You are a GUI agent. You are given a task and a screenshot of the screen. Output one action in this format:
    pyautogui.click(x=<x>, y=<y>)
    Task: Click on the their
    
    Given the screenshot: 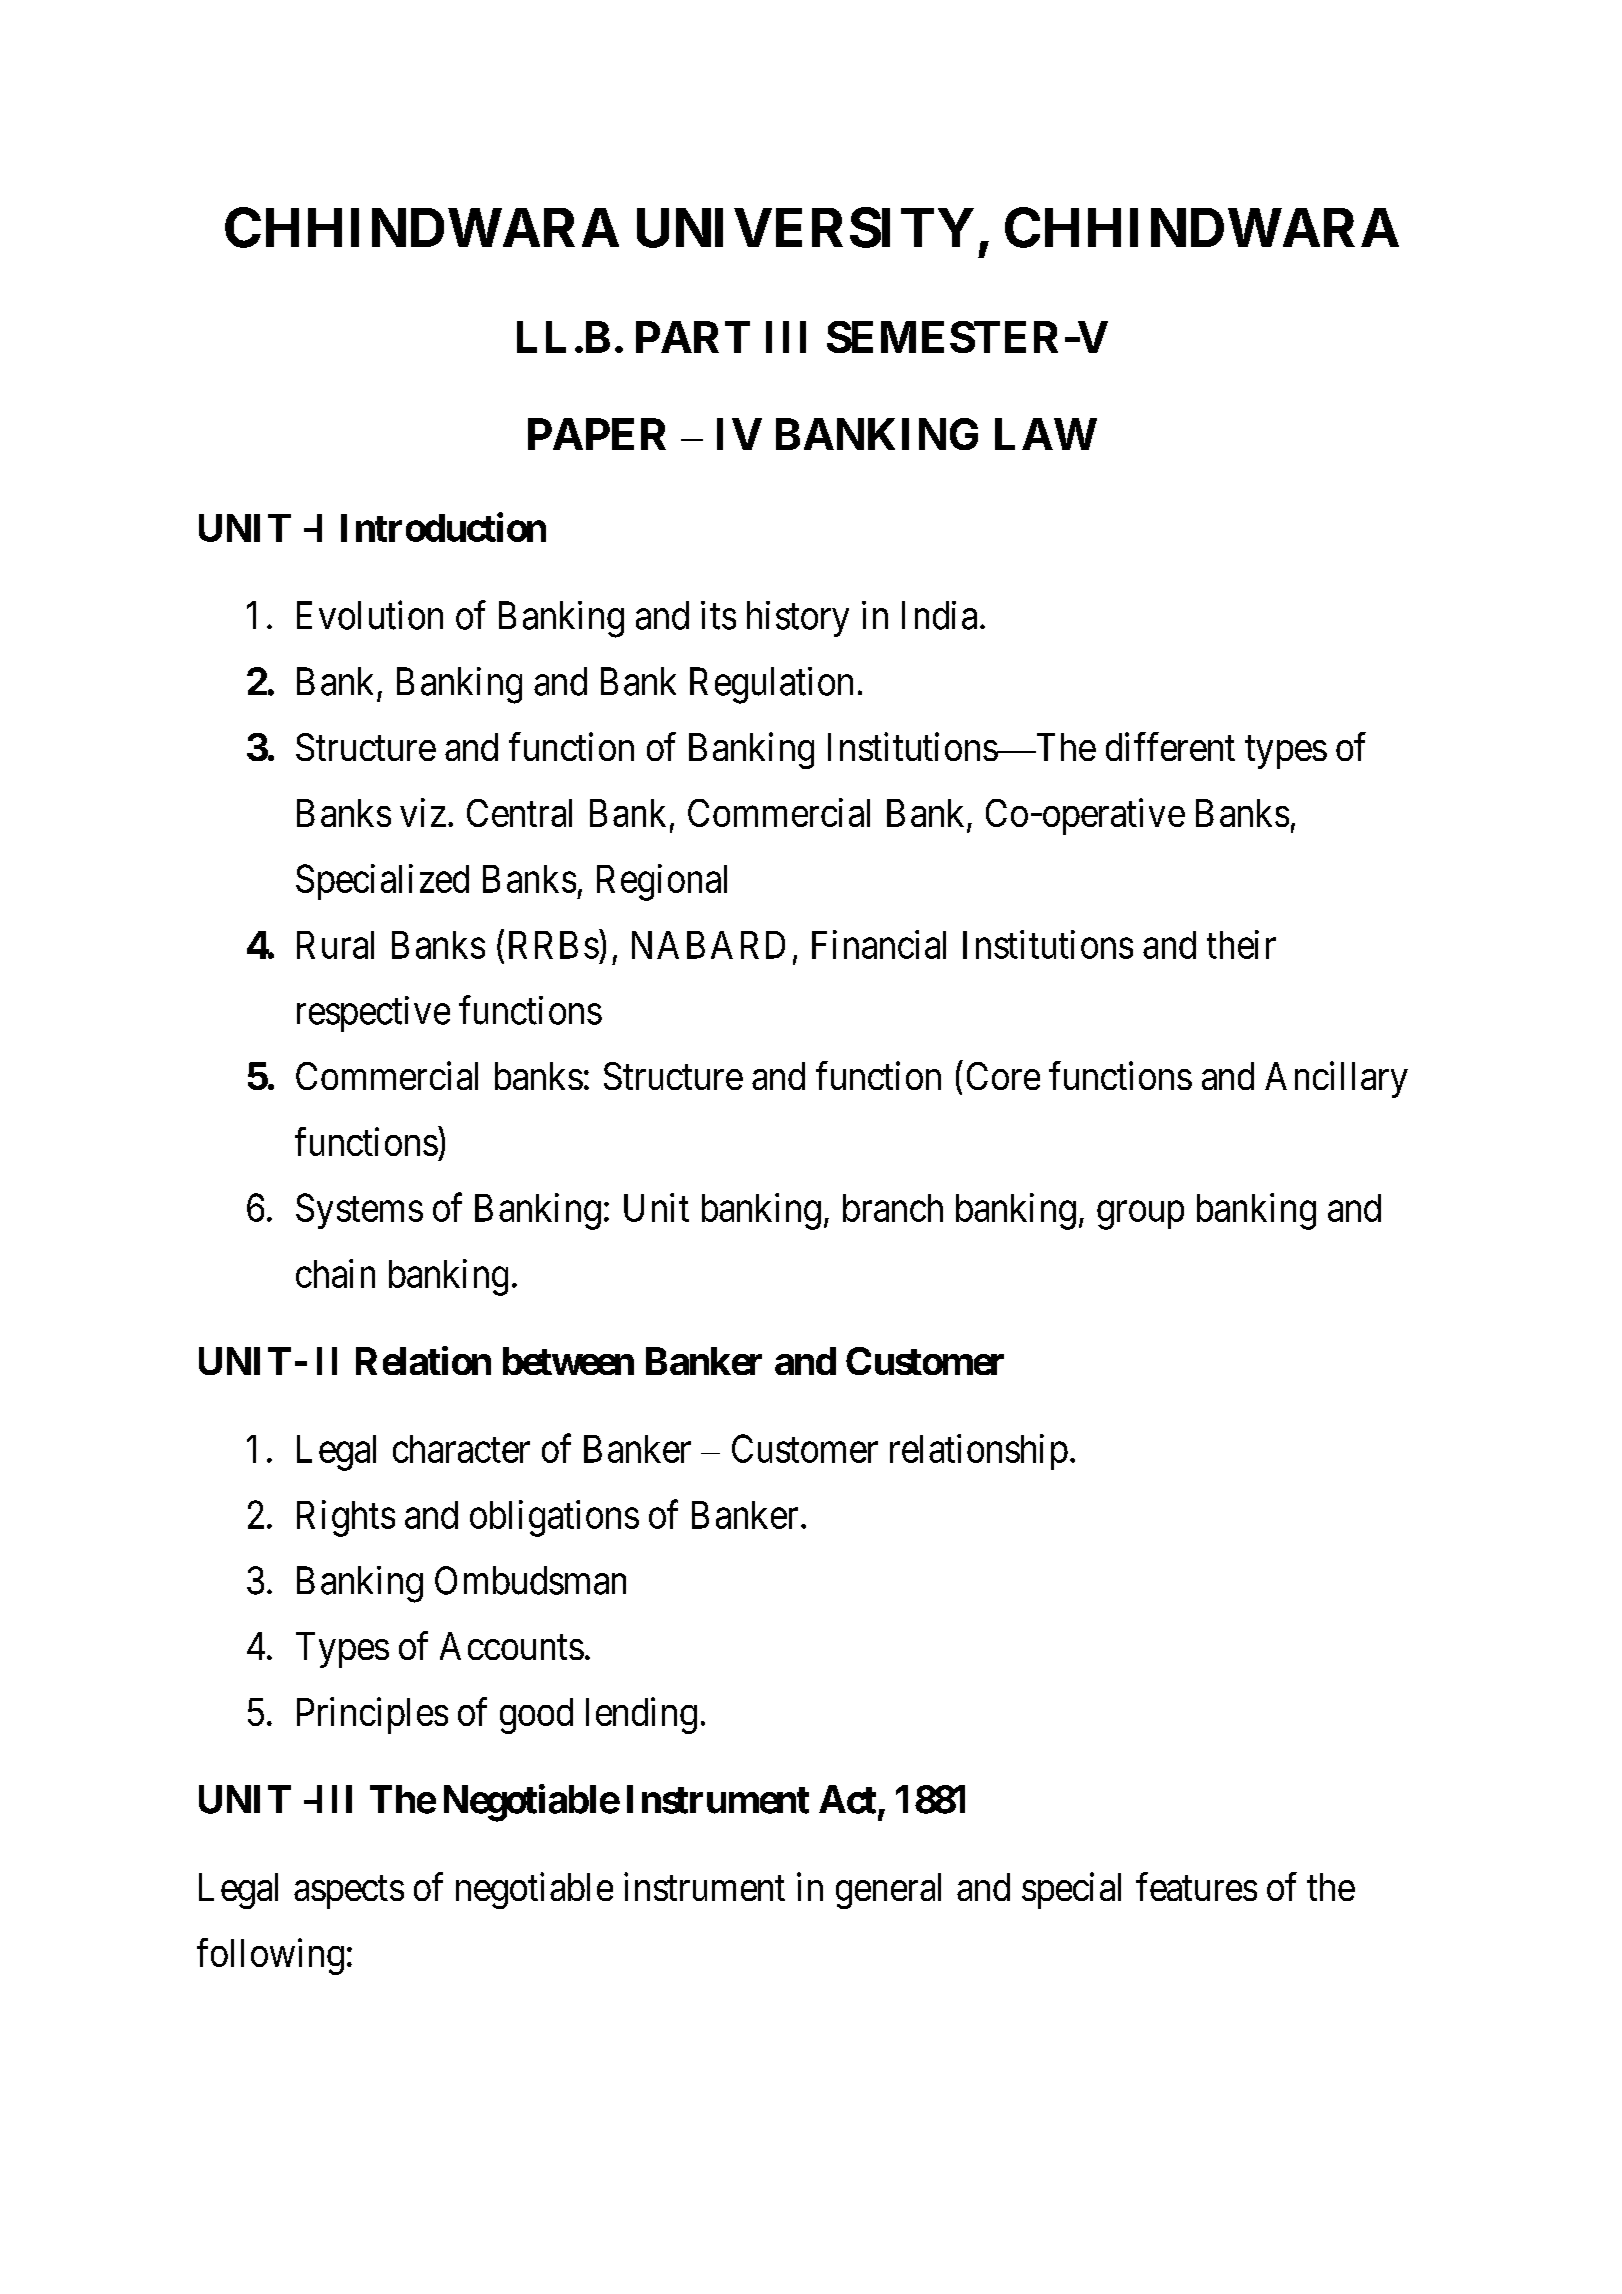 What is the action you would take?
    pyautogui.click(x=1241, y=944)
